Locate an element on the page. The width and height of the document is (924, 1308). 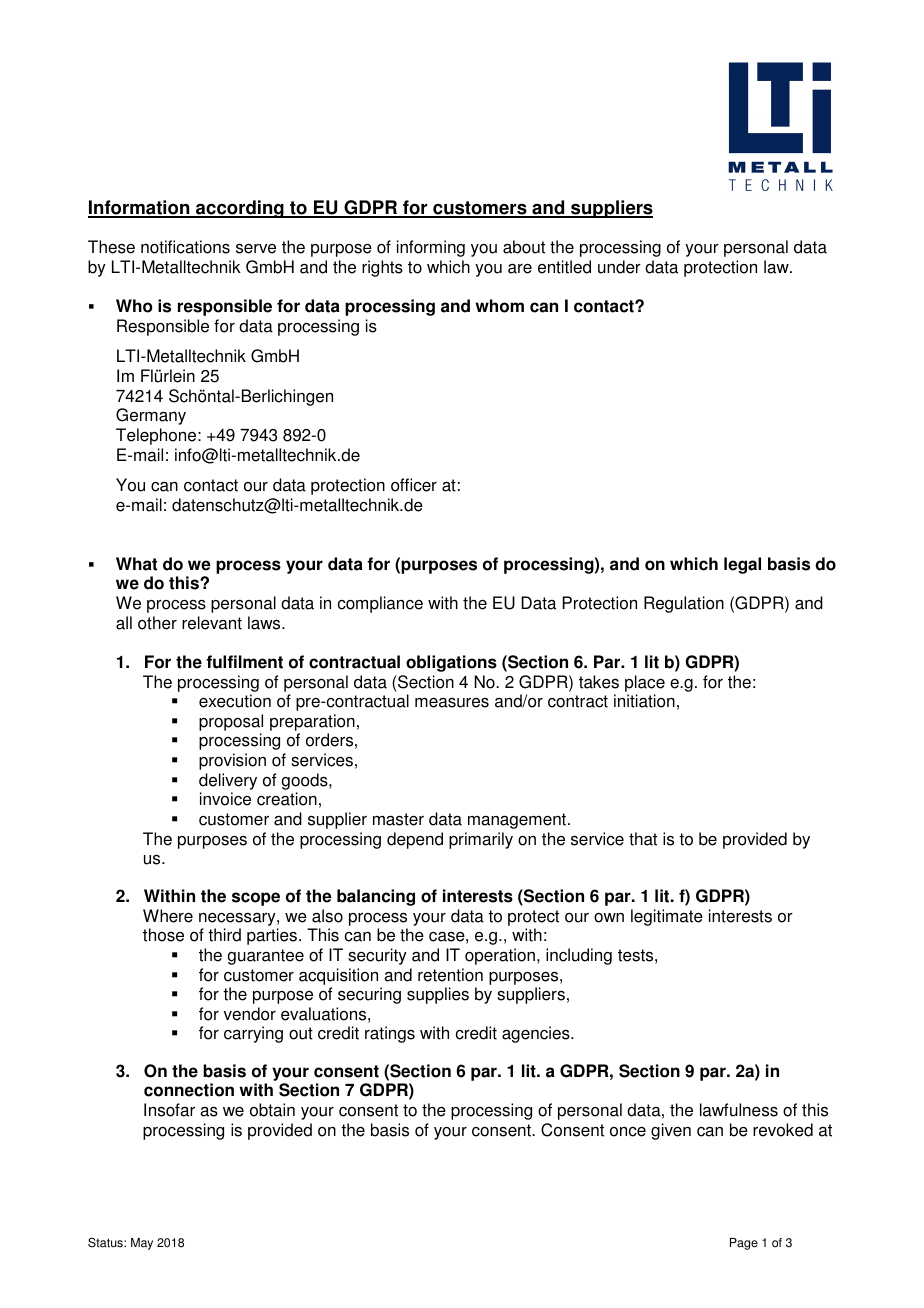
proposal is located at coordinates (231, 724).
